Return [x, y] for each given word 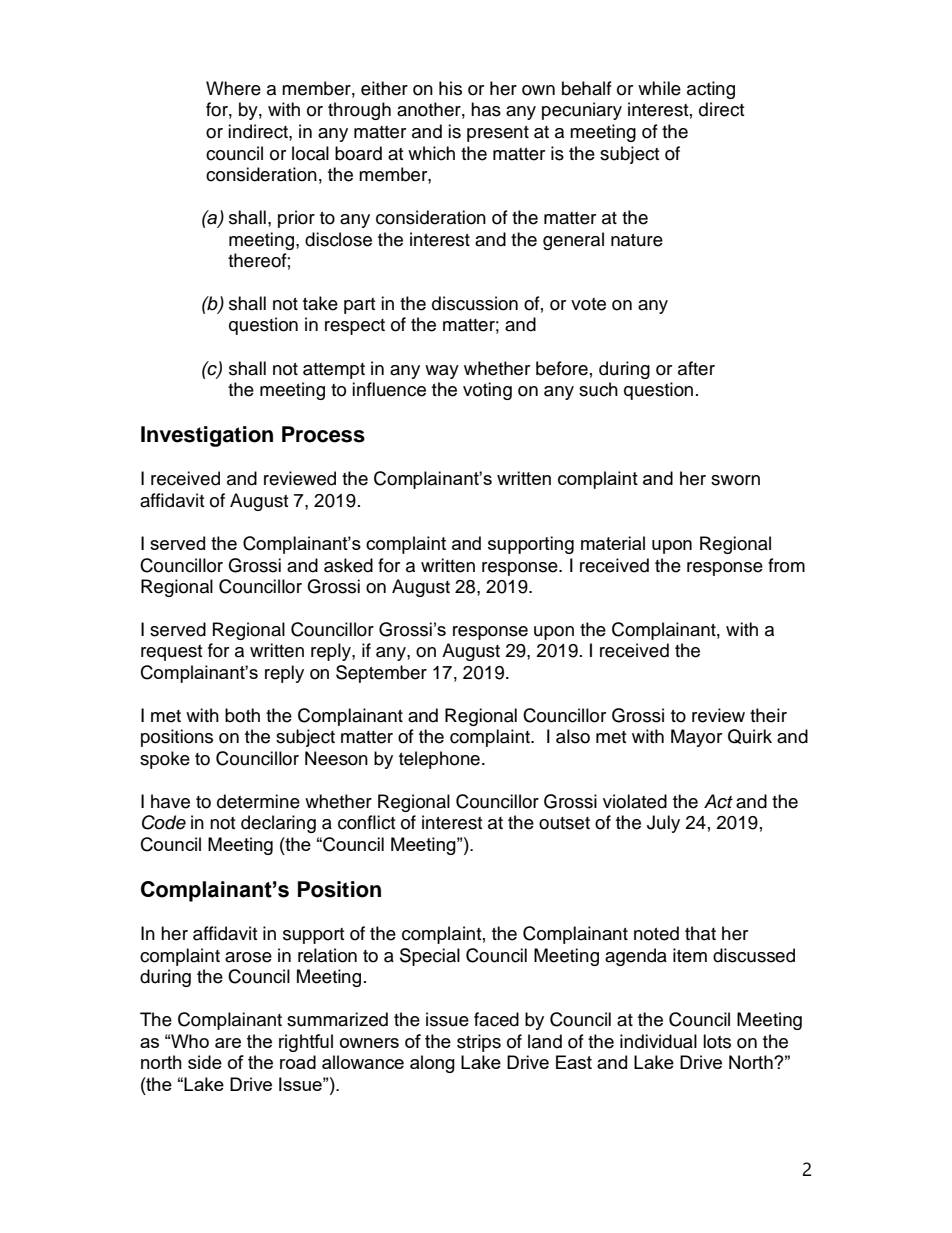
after [696, 368]
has [486, 109]
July [663, 824]
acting [711, 90]
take [320, 303]
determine [258, 801]
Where [233, 88]
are [228, 1043]
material [613, 543]
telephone [439, 760]
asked [348, 565]
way [442, 372]
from [786, 565]
